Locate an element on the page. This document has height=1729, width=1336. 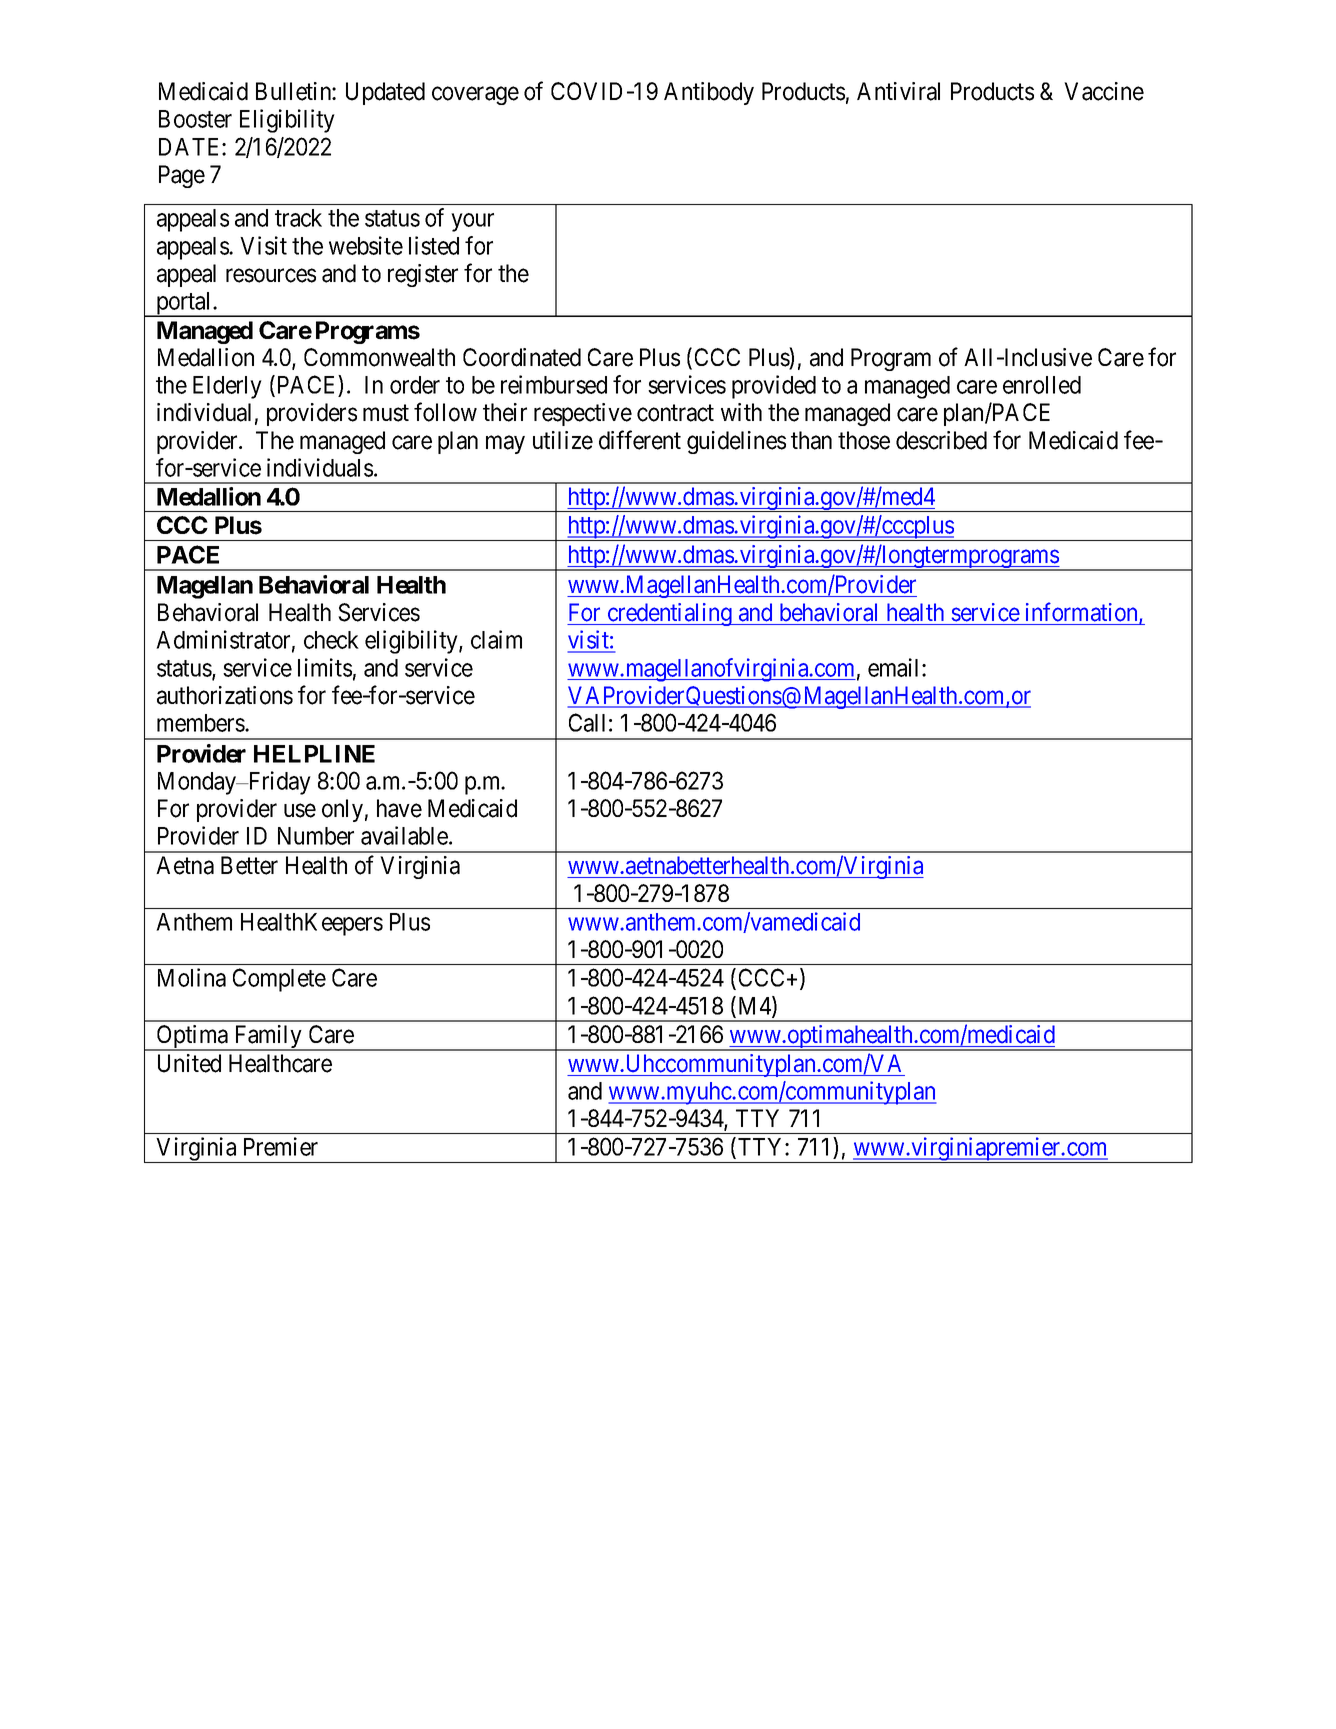
check is located at coordinates (331, 640).
